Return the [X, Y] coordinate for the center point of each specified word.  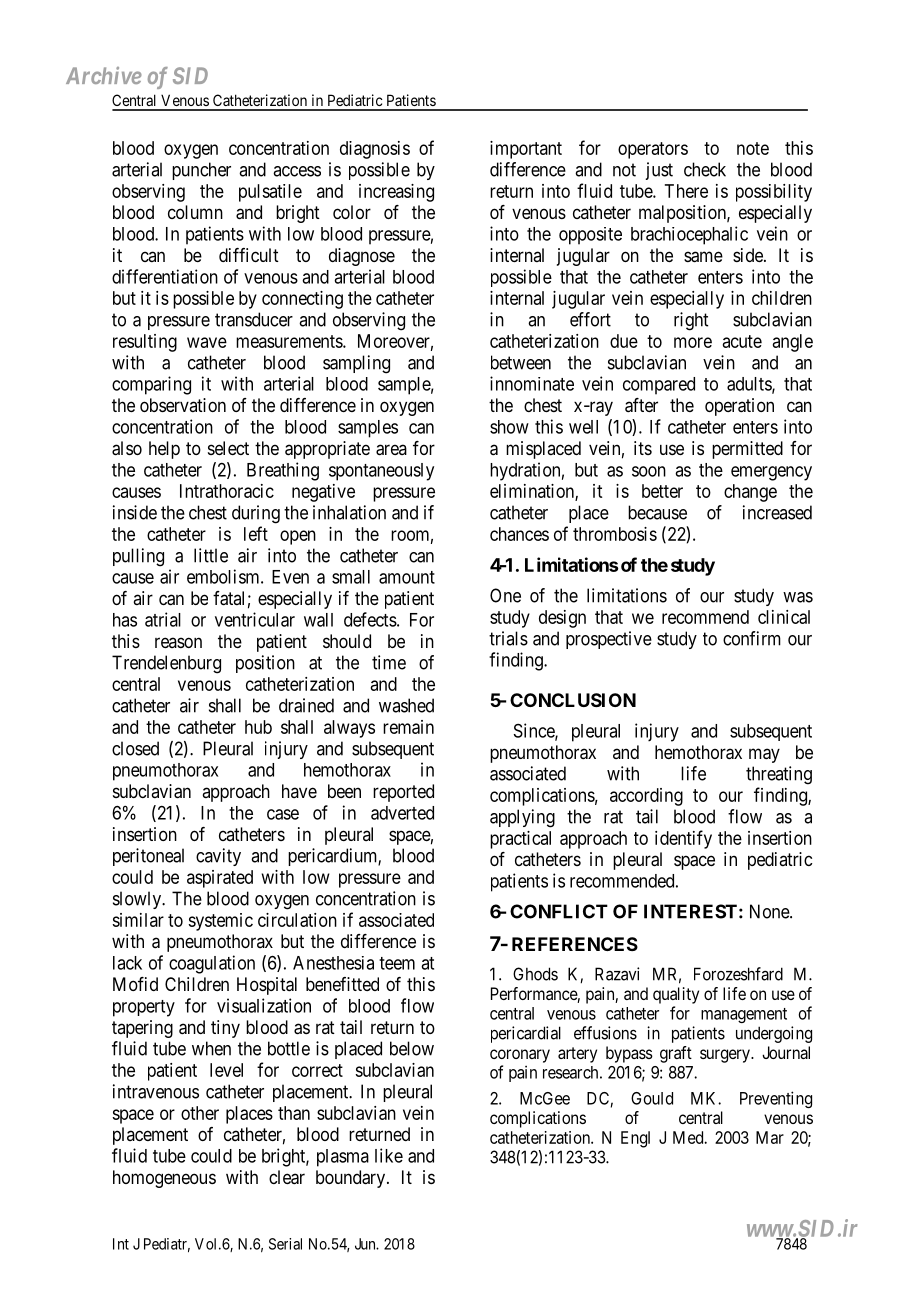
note [753, 148]
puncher [201, 171]
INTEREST [690, 911]
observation [183, 405]
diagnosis [375, 150]
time [389, 662]
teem [397, 963]
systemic [220, 922]
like [389, 1155]
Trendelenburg [166, 664]
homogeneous [164, 1179]
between [521, 362]
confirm [752, 638]
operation [739, 407]
